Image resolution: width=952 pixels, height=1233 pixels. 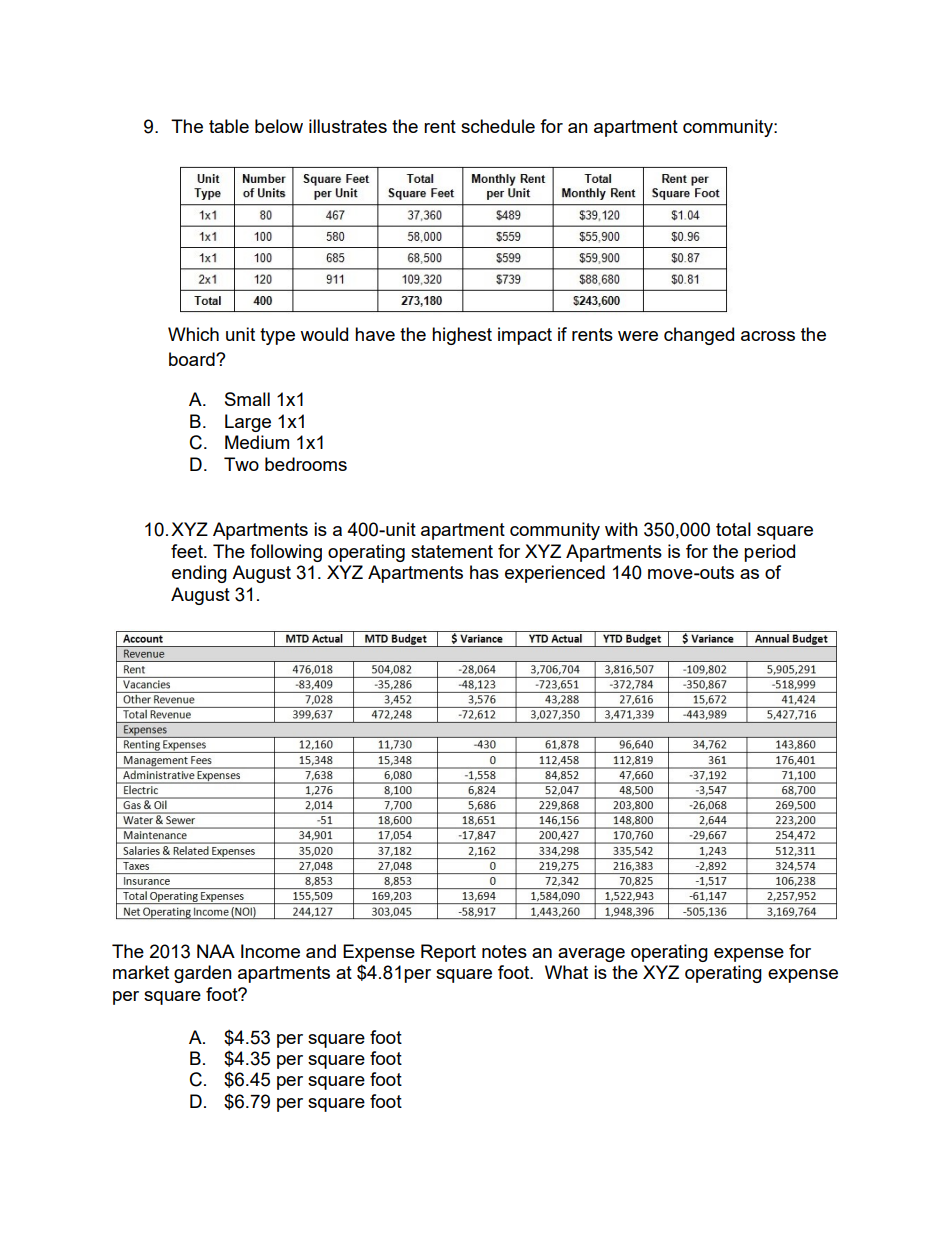 I want to click on were, so click(x=638, y=336).
